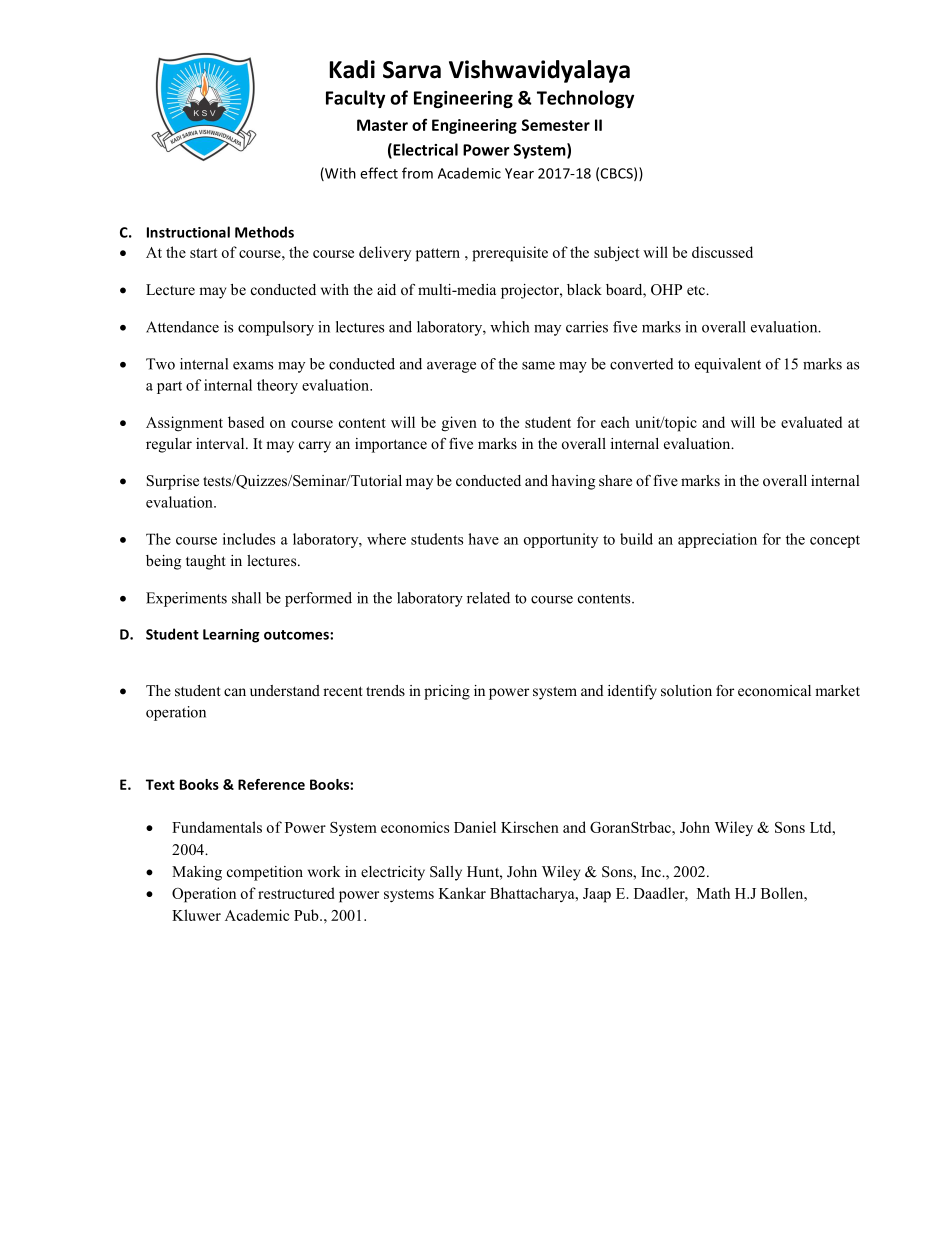 The width and height of the document is (952, 1233). Describe the element at coordinates (556, 125) in the document. I see `Semester` at that location.
